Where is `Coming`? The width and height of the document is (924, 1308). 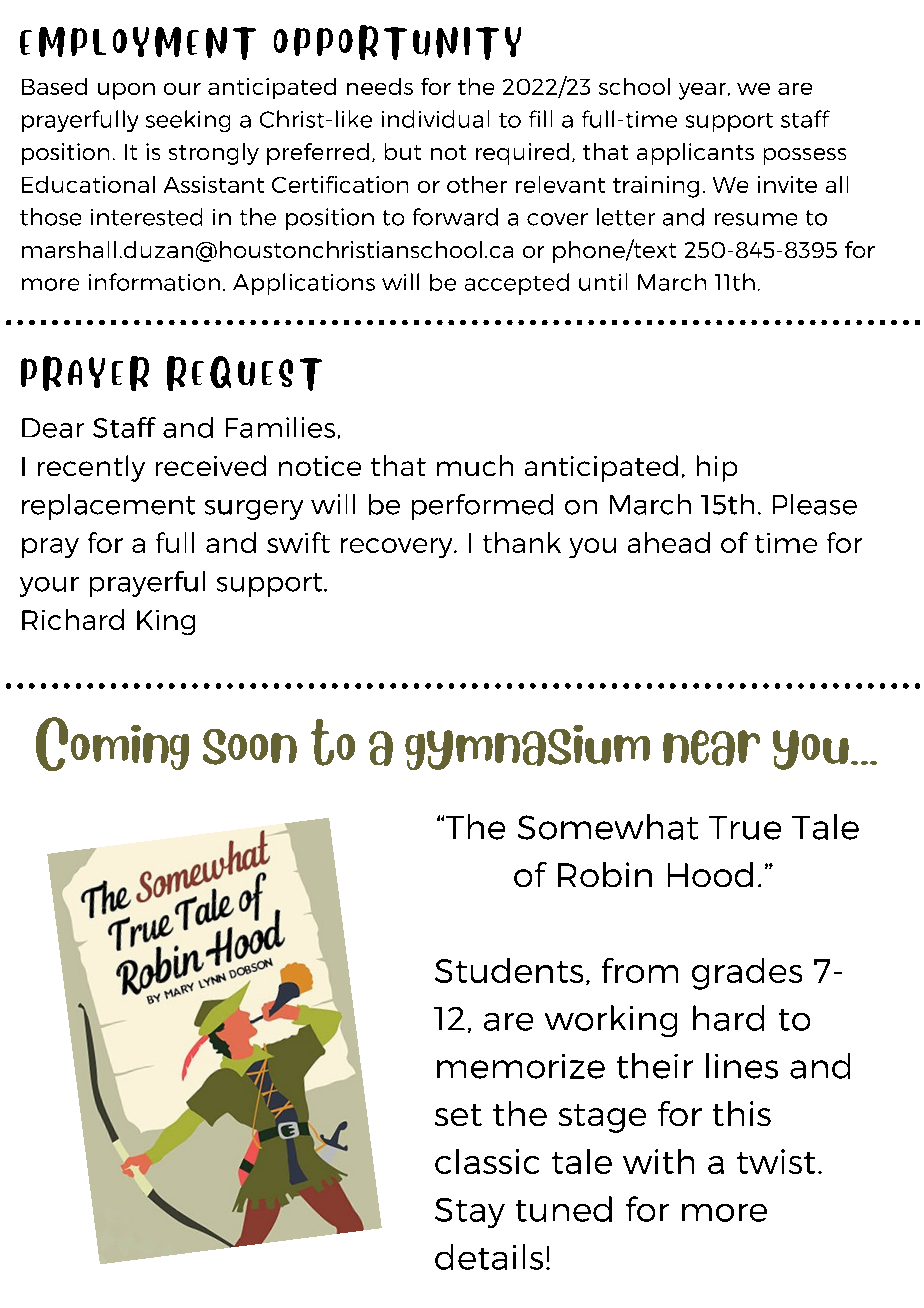 Coming is located at coordinates (112, 744).
